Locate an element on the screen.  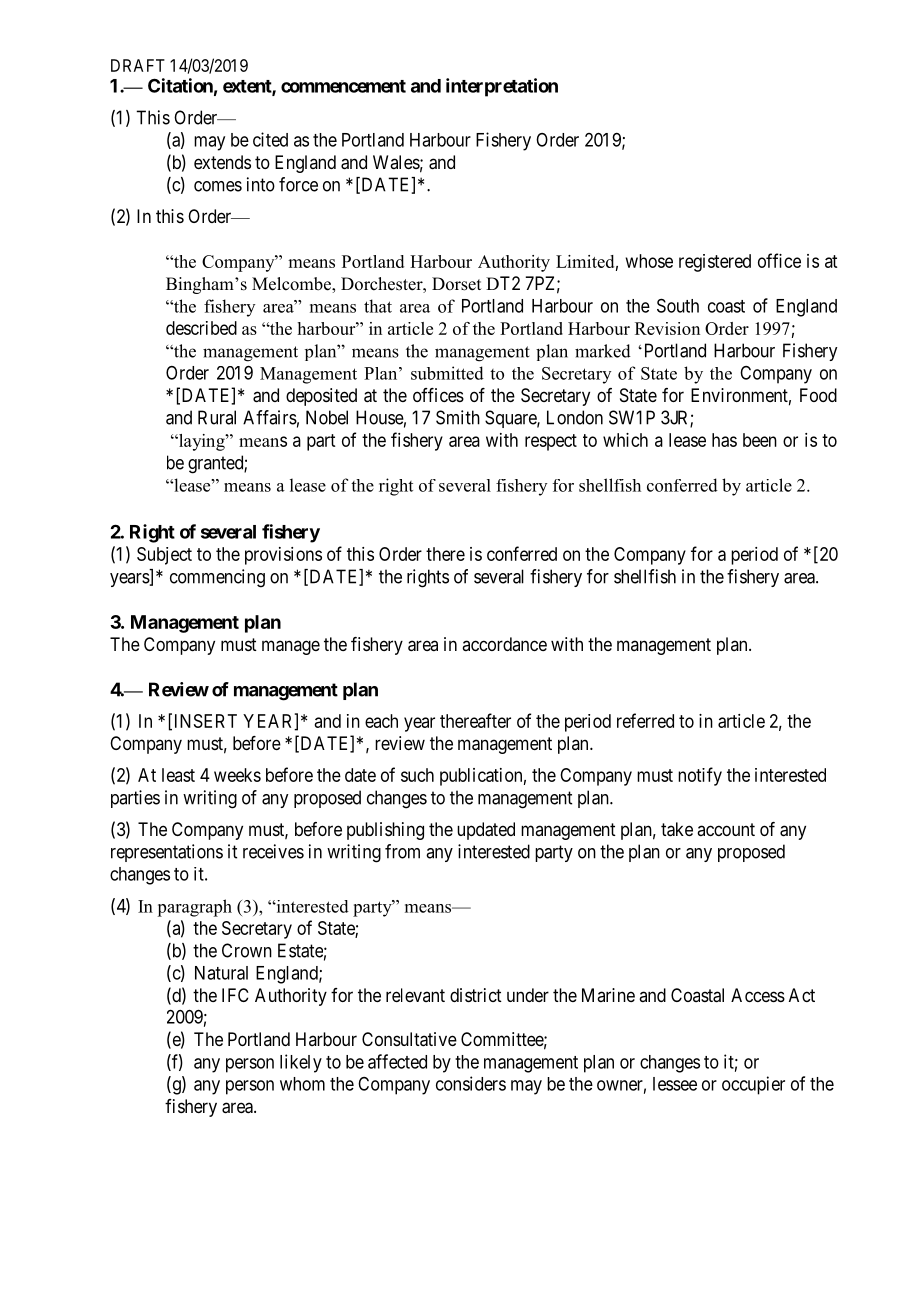
commencing is located at coordinates (217, 578).
